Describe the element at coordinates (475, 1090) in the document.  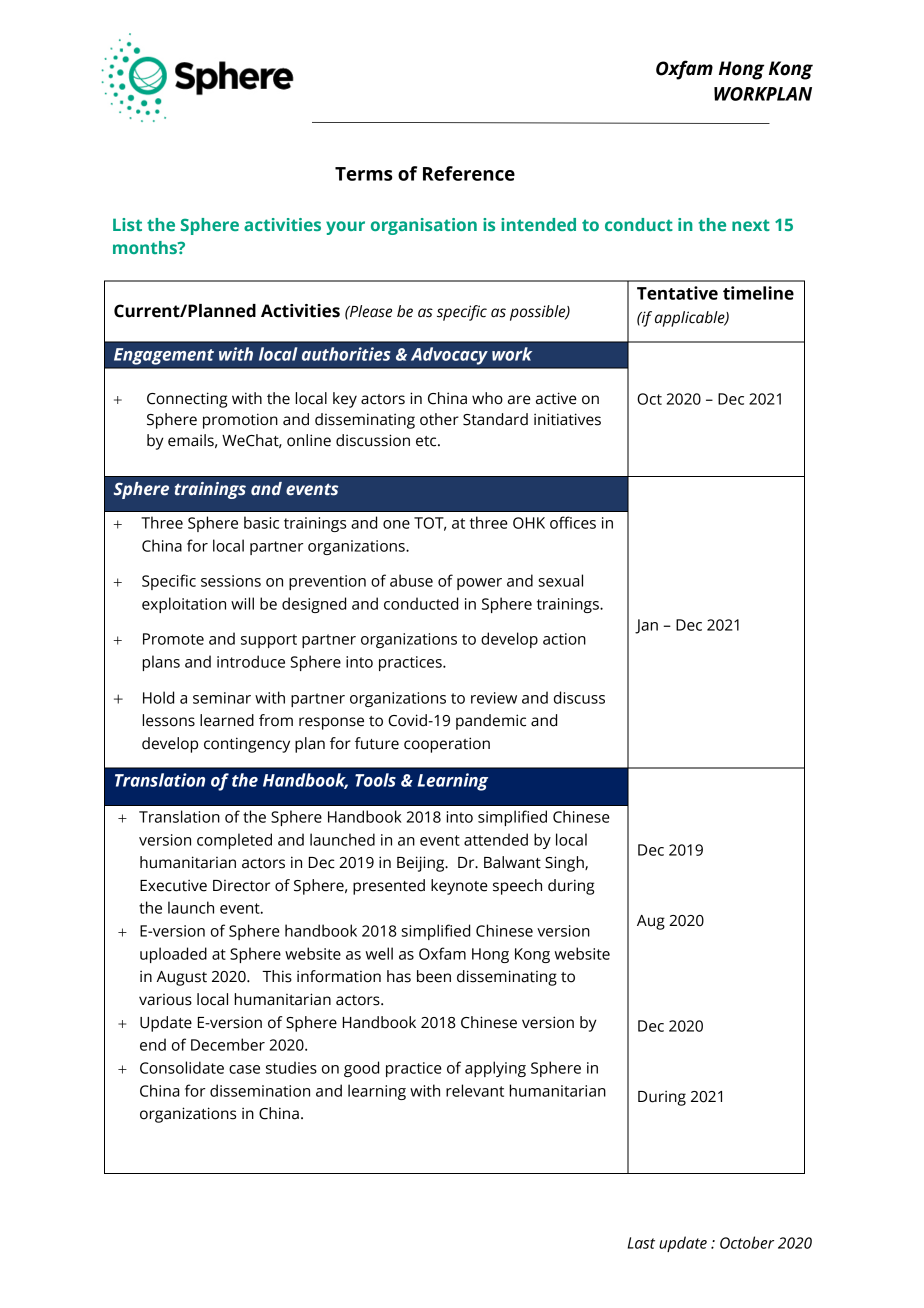
I see `relevant` at that location.
